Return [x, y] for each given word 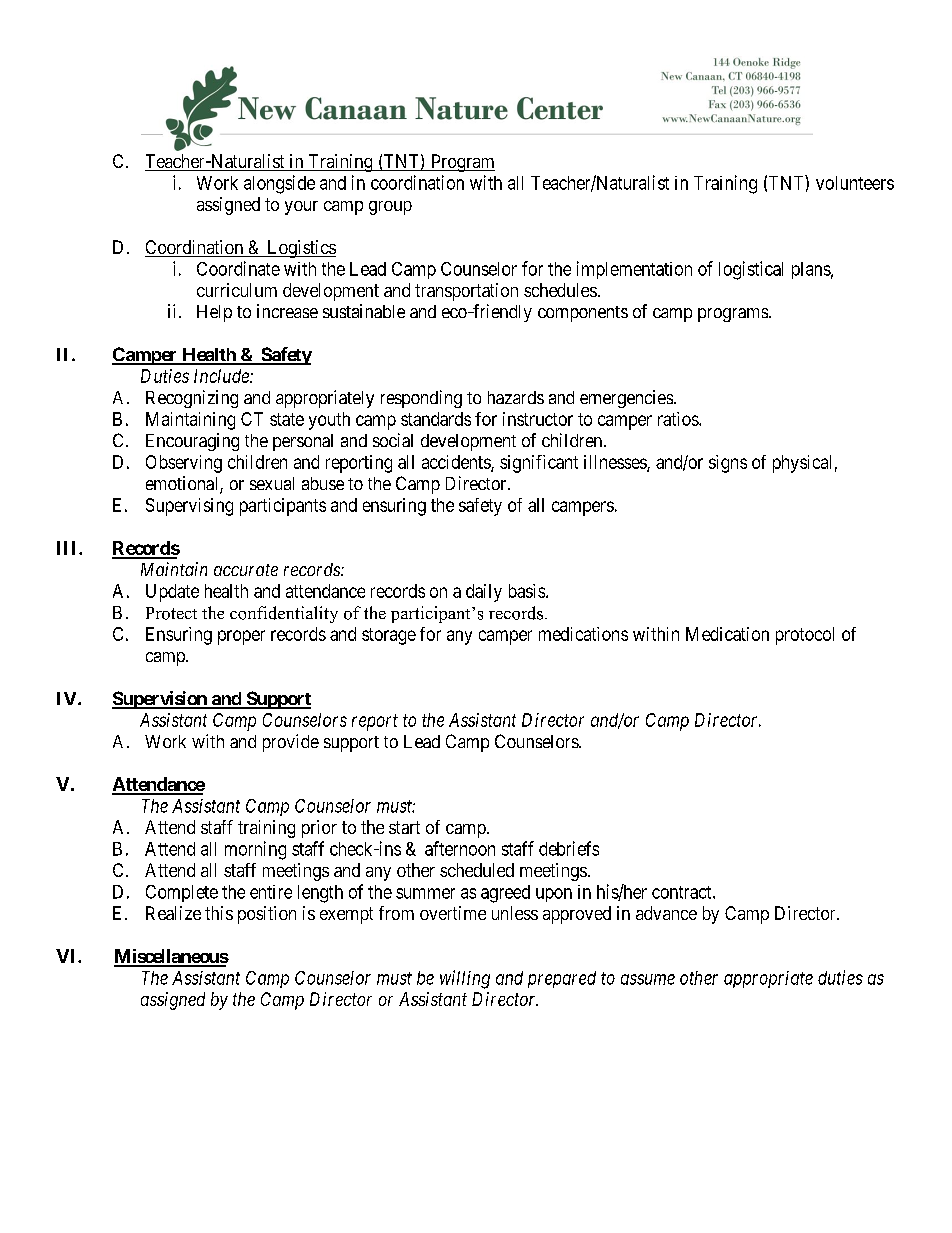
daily [484, 593]
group [390, 208]
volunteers [855, 183]
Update [172, 593]
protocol [805, 636]
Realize [173, 913]
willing [465, 979]
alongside [279, 184]
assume [648, 979]
